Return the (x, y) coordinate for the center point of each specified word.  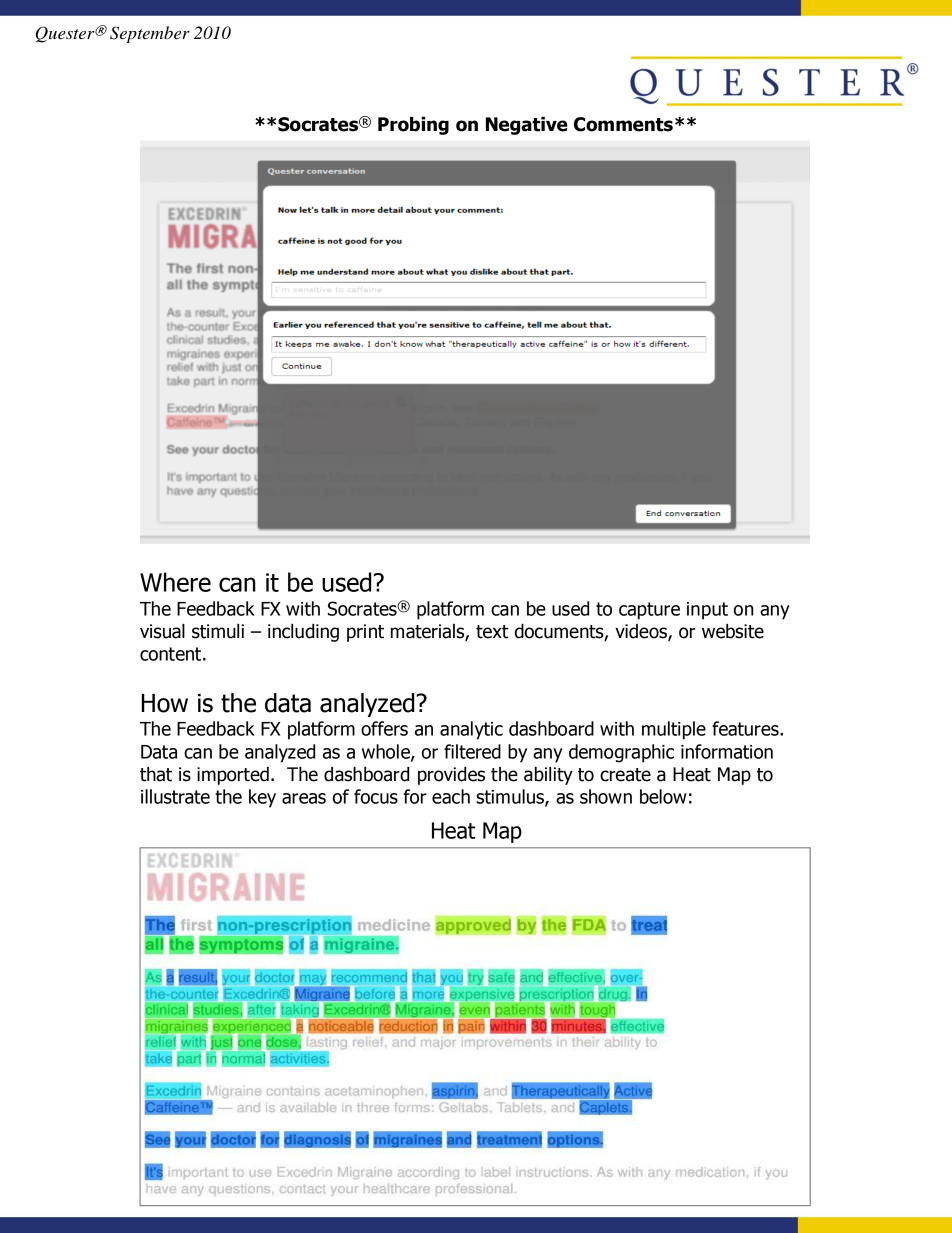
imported (233, 776)
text (492, 632)
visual (162, 631)
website (733, 631)
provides (451, 776)
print (365, 633)
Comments (623, 124)
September (150, 34)
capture (649, 611)
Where (175, 582)
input (707, 611)
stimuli (218, 631)
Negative (527, 126)
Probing (413, 126)
